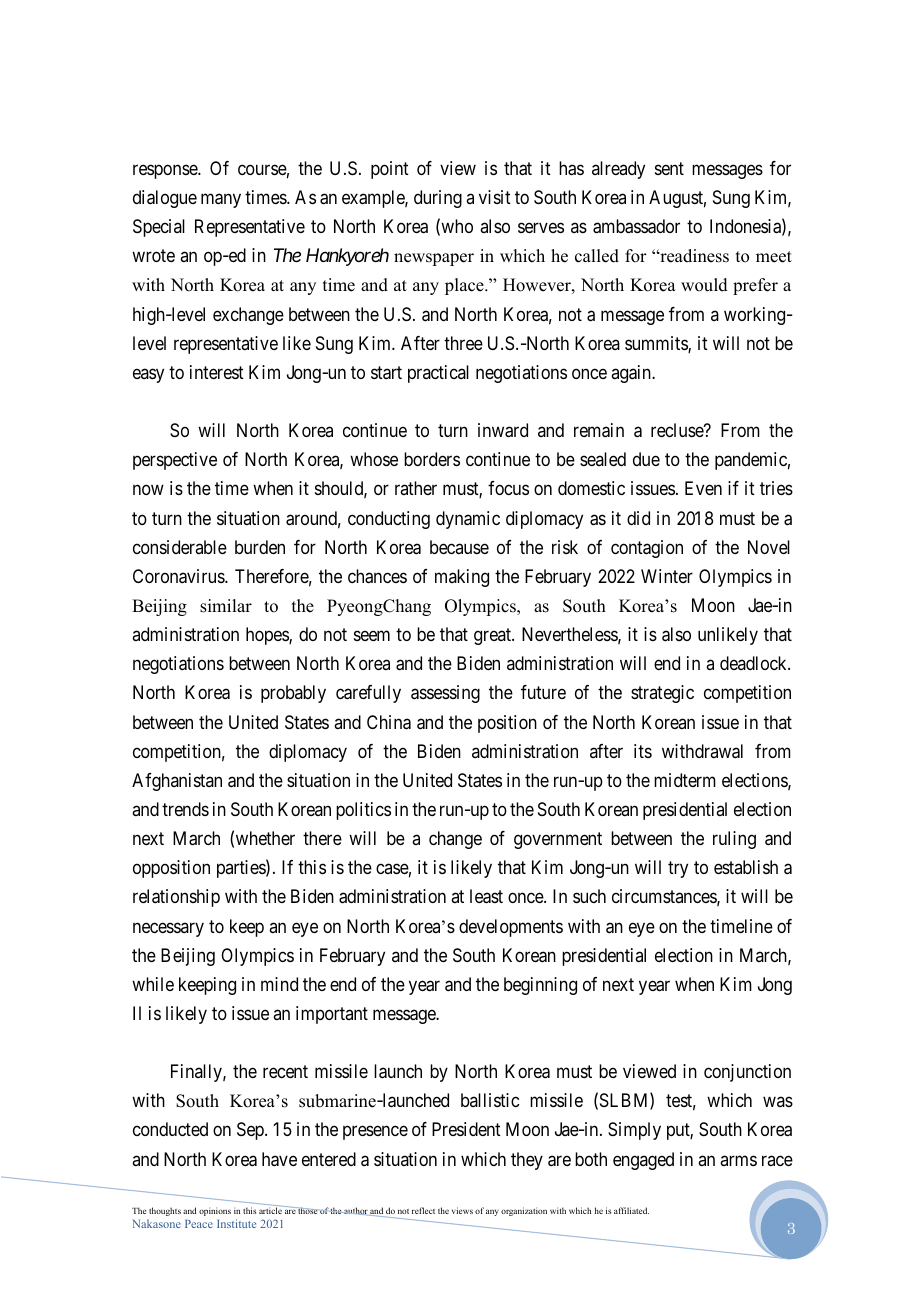 The image size is (924, 1308). Describe the element at coordinates (486, 896) in the screenshot. I see `least` at that location.
